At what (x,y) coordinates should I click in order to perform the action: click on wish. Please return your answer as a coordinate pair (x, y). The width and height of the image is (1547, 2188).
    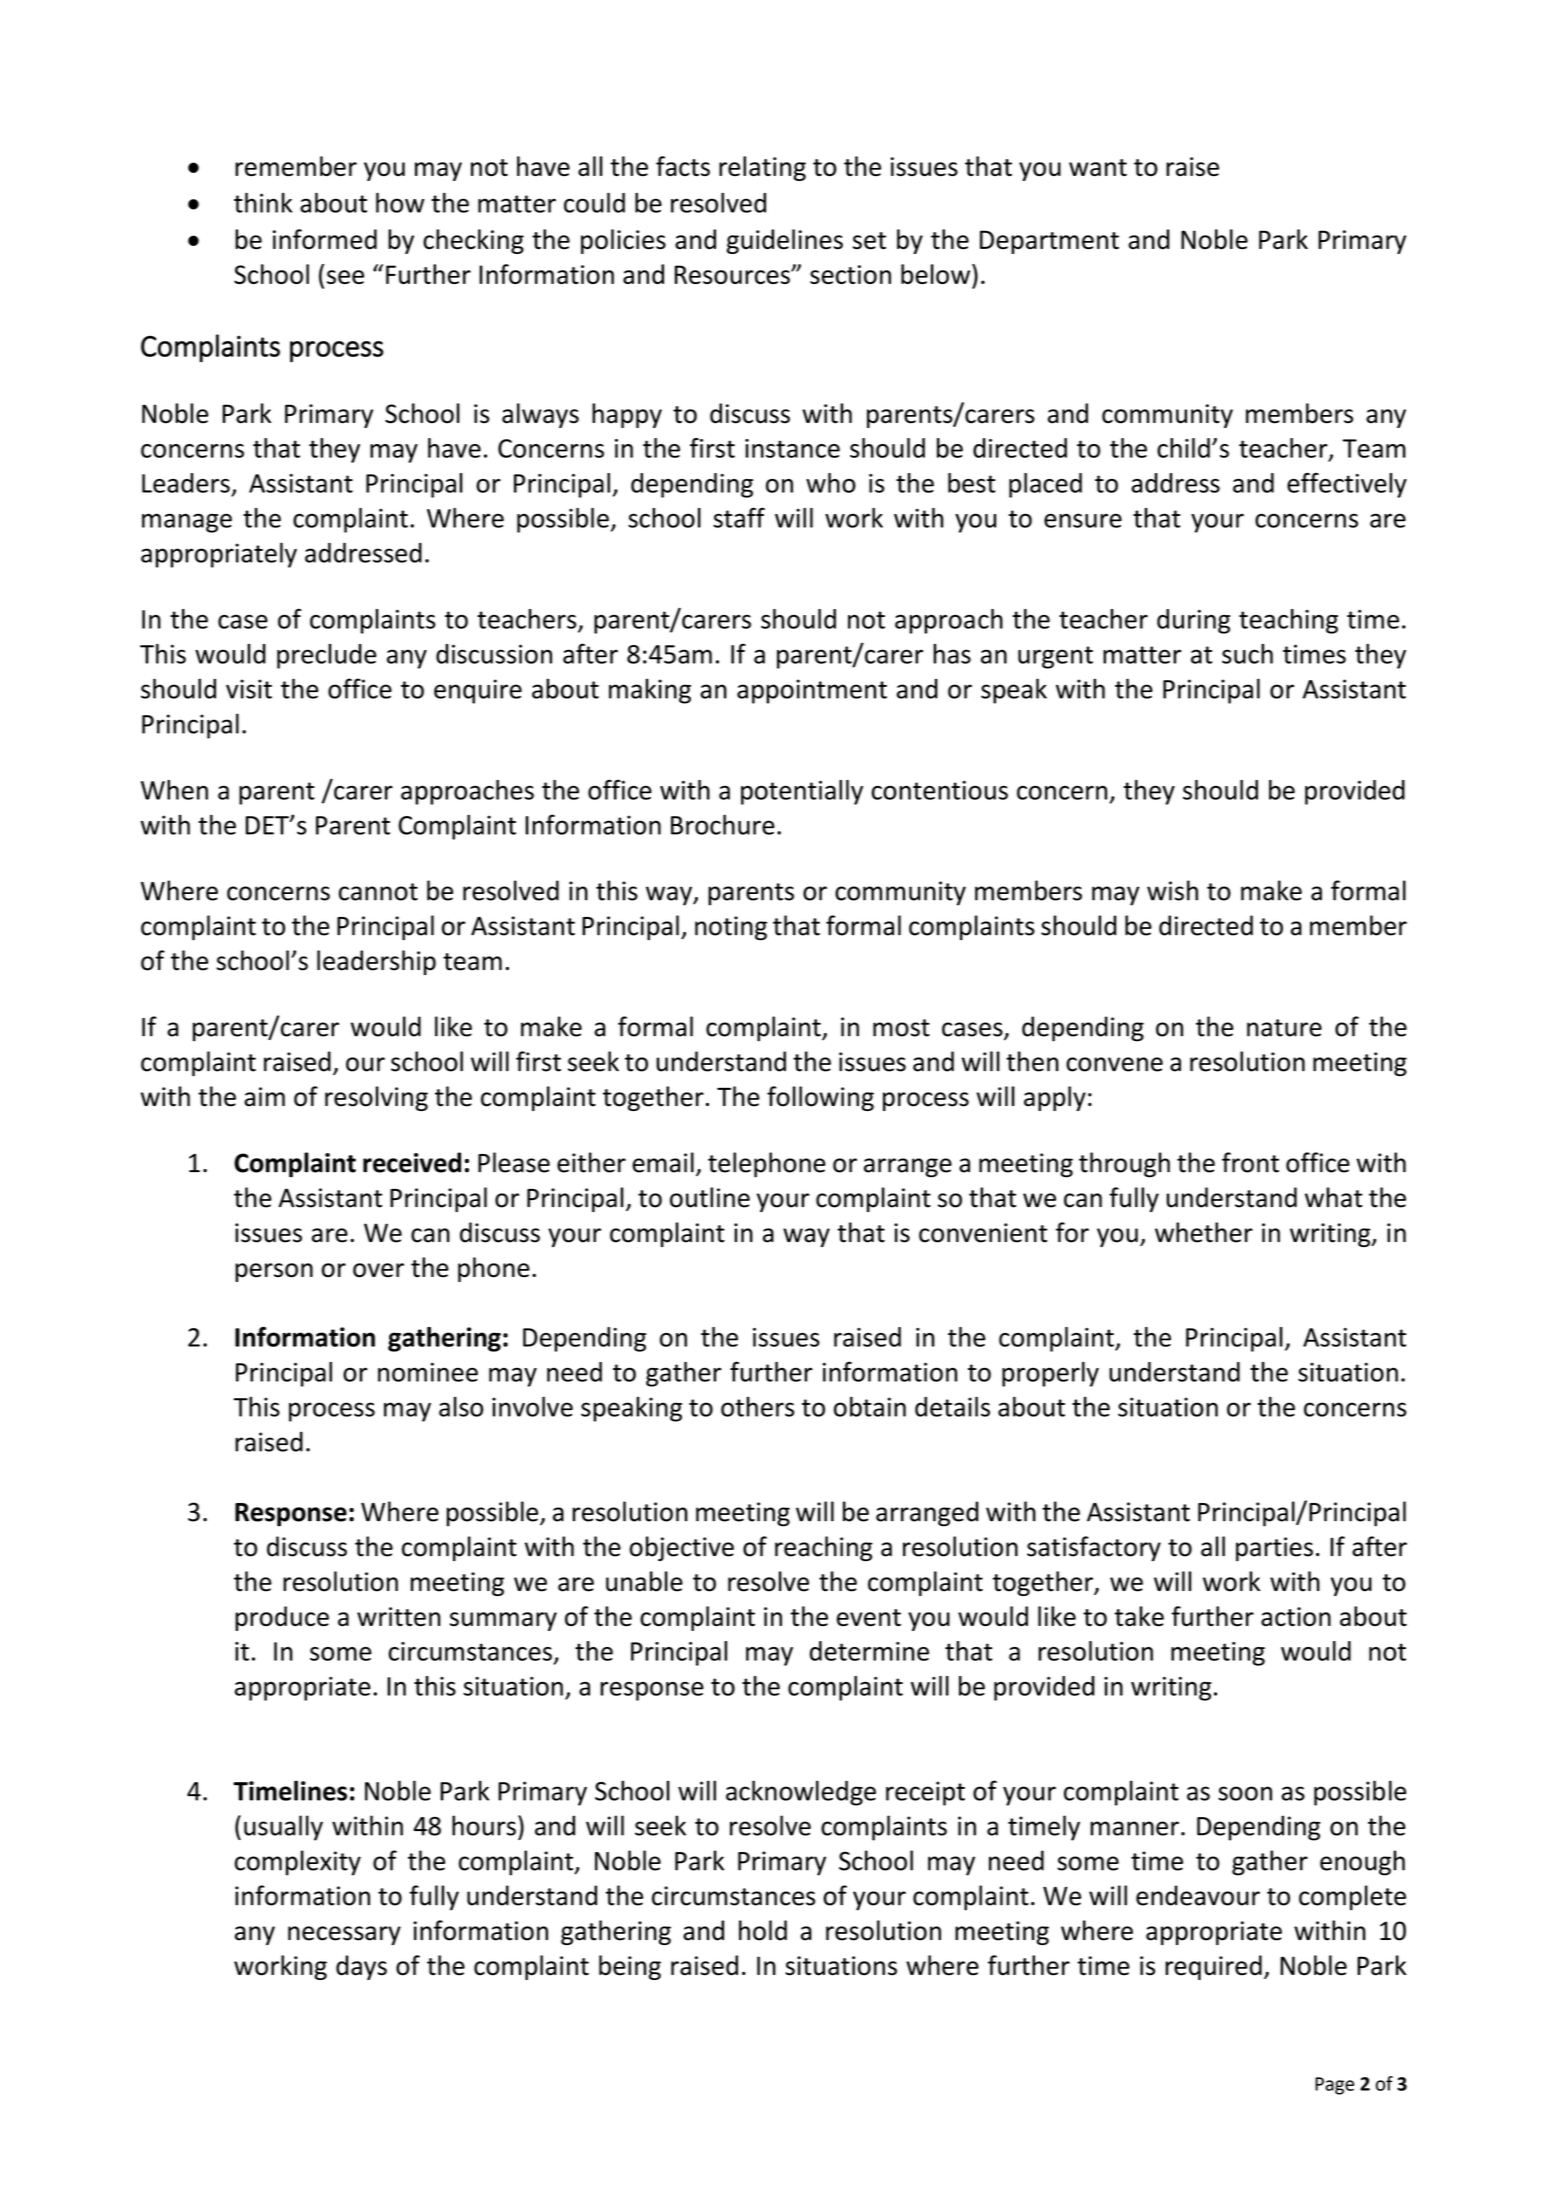
    Looking at the image, I should click on (1172, 890).
